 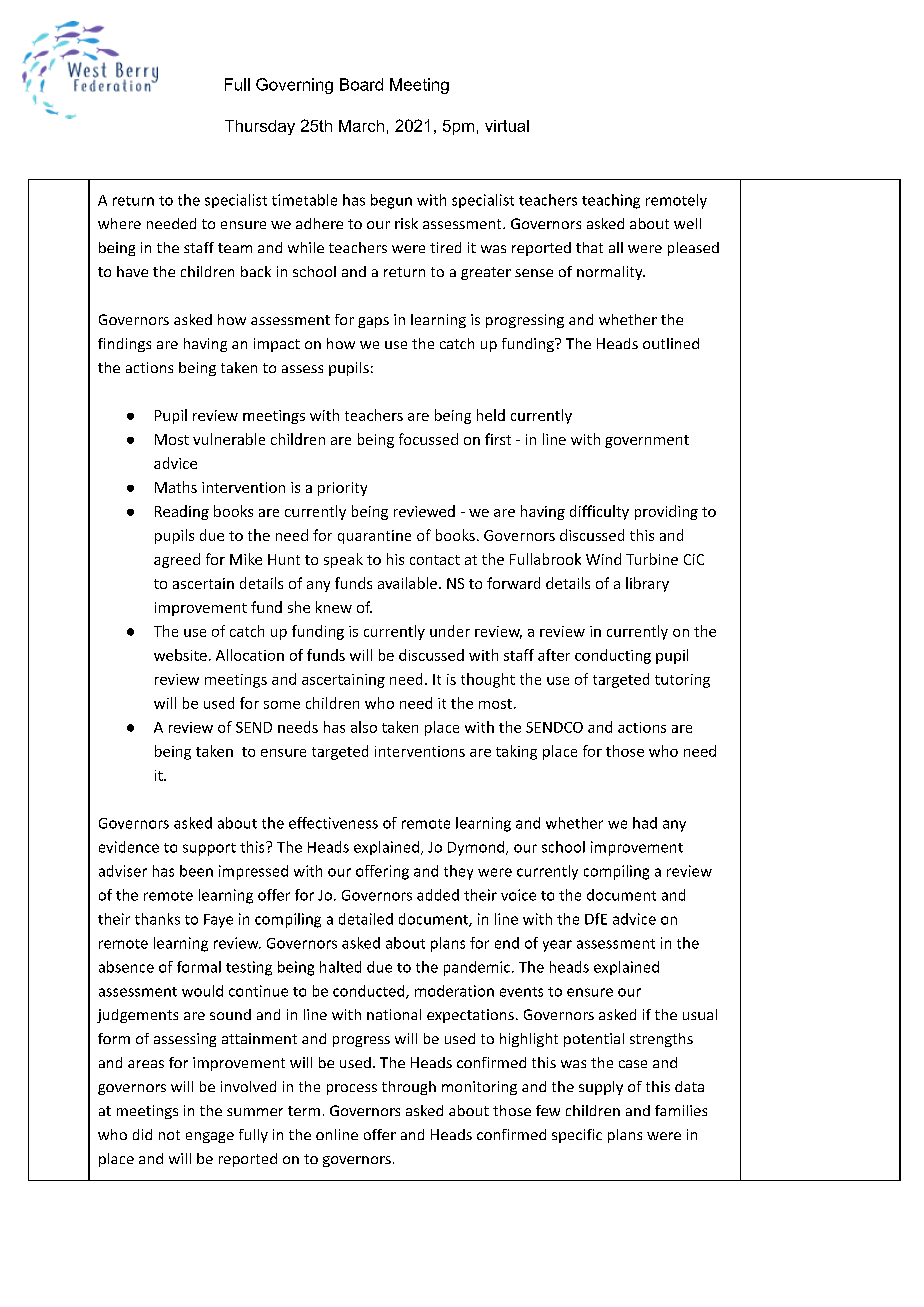 What do you see at coordinates (361, 126) in the screenshot?
I see `March` at bounding box center [361, 126].
